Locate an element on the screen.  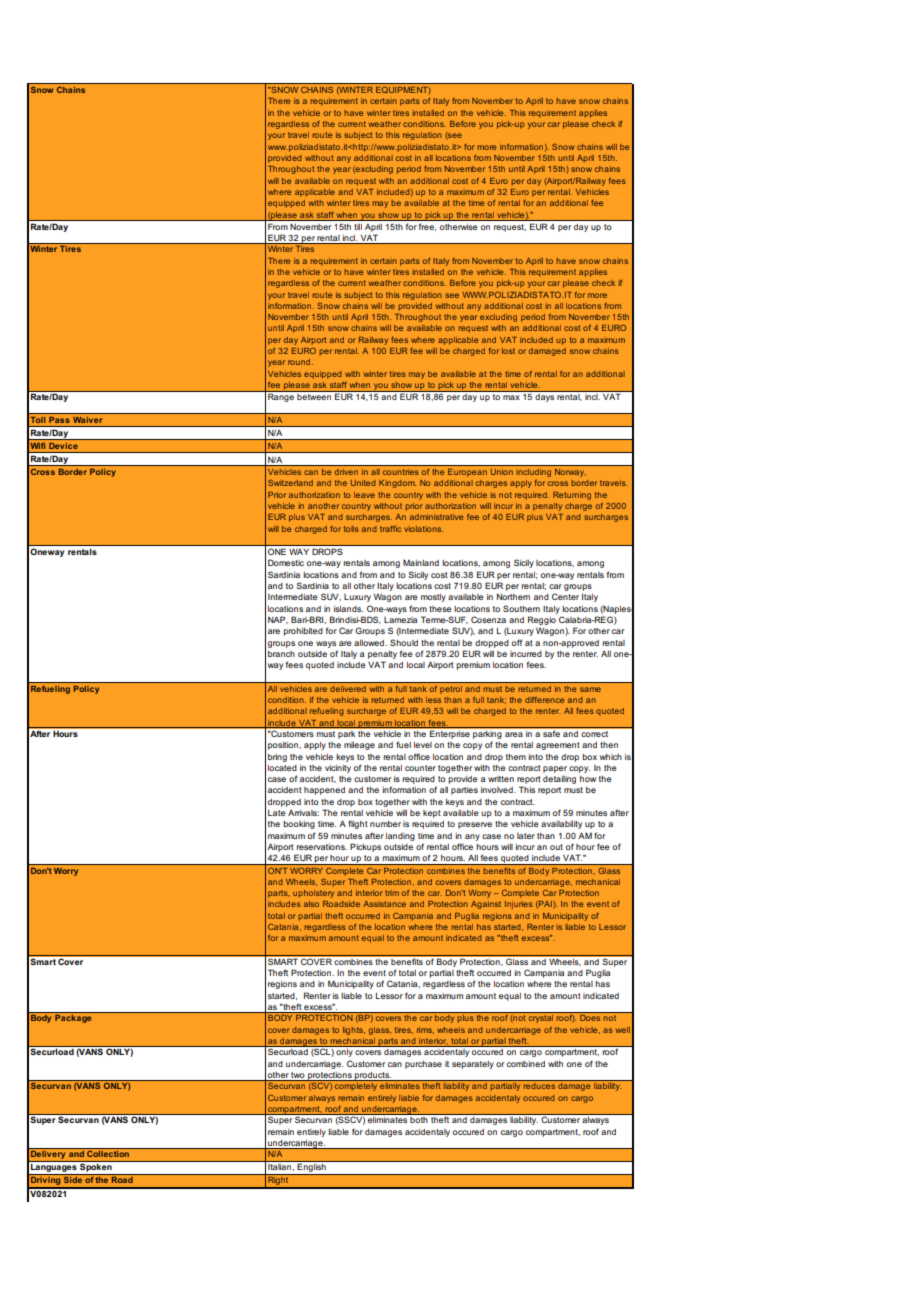
same is located at coordinates (590, 689).
